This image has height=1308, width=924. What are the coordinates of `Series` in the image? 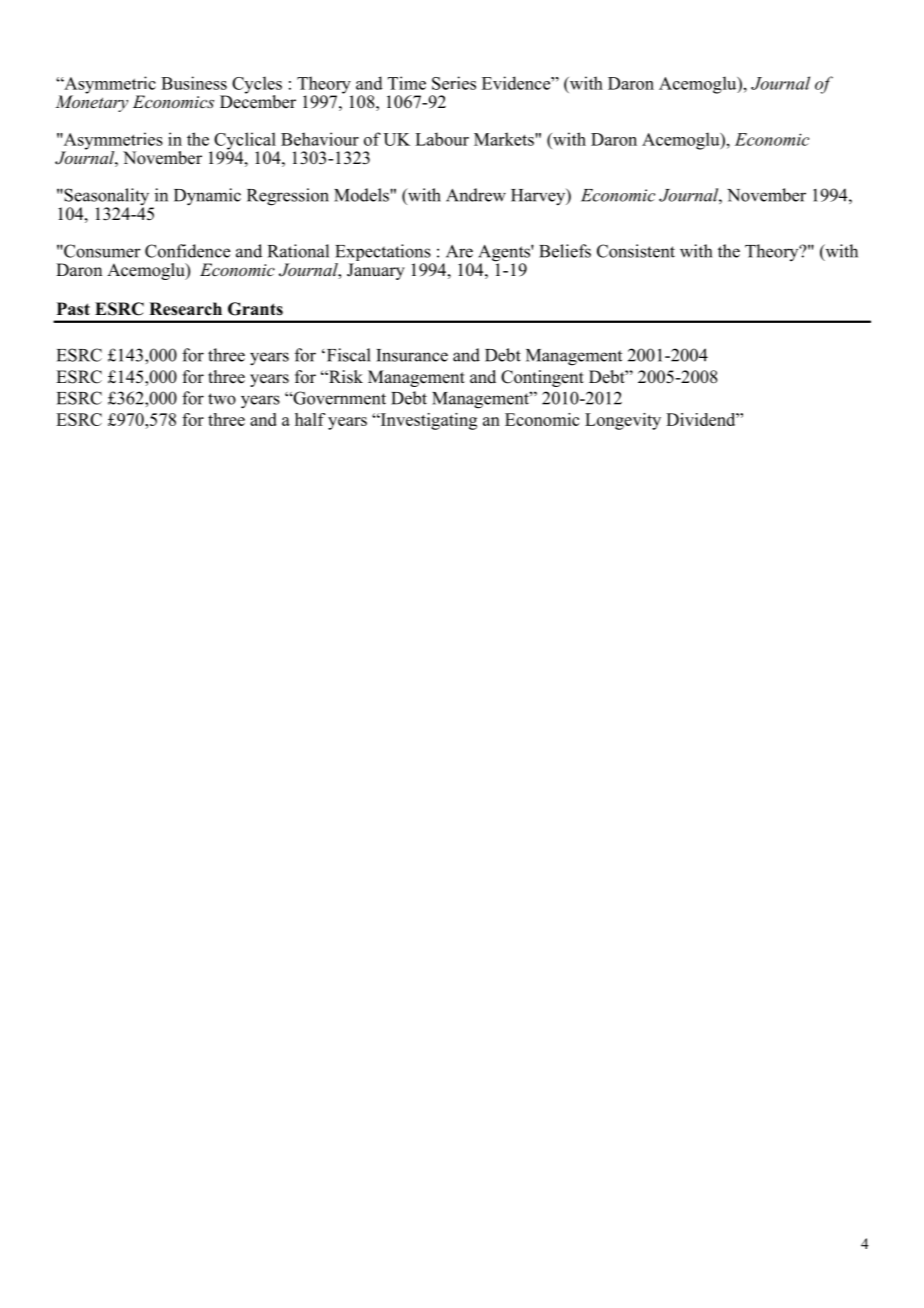 It's located at (454, 83).
